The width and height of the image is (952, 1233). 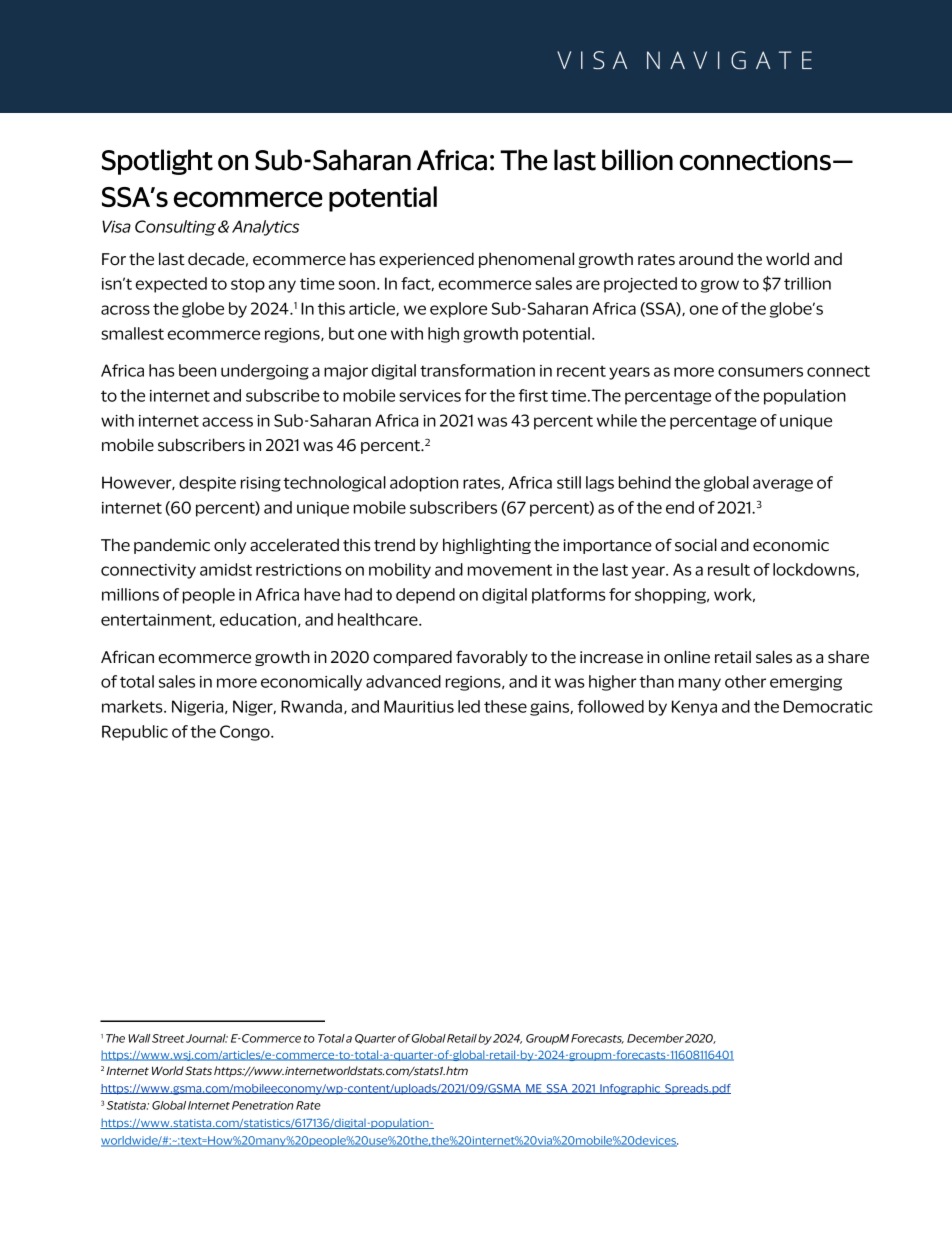 What do you see at coordinates (262, 1105) in the image?
I see `Penetration` at bounding box center [262, 1105].
